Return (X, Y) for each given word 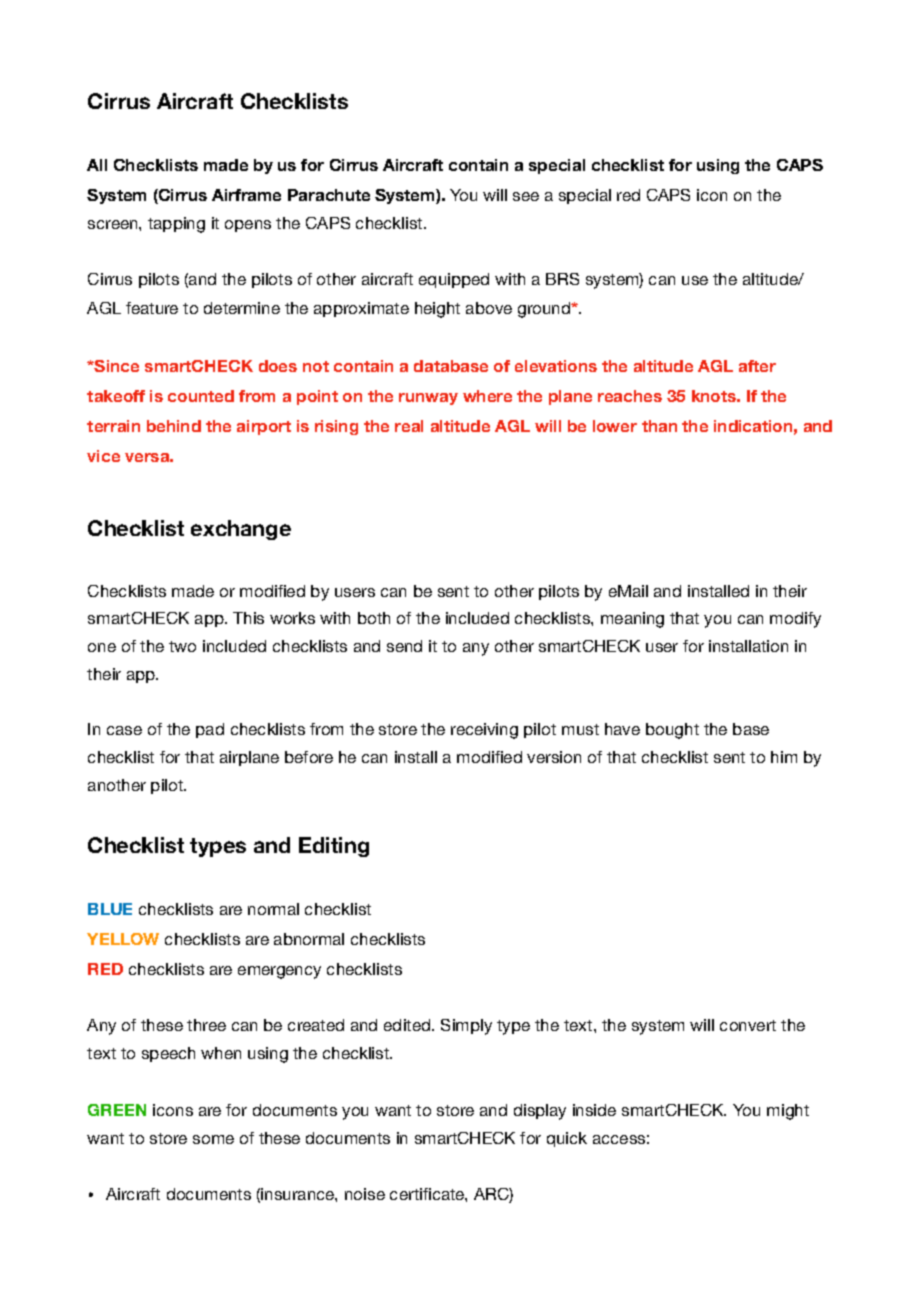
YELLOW (123, 939)
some (213, 1139)
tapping (176, 225)
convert (748, 1025)
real (409, 426)
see (526, 196)
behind (174, 426)
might (788, 1112)
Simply (466, 1027)
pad (210, 730)
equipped (454, 280)
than (659, 426)
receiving (484, 731)
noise (365, 1194)
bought (672, 731)
